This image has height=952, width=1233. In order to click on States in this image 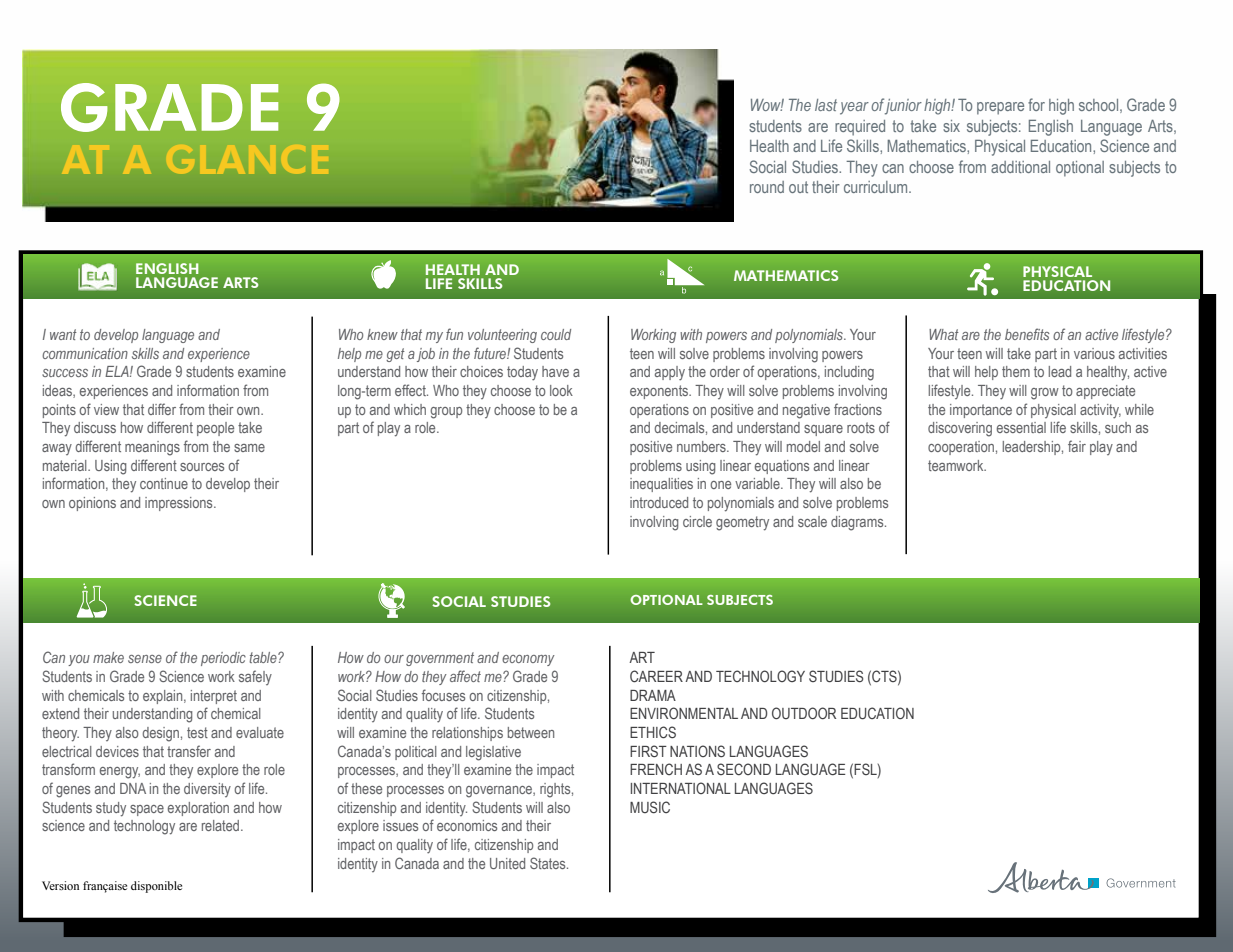, I will do `click(549, 863)`.
